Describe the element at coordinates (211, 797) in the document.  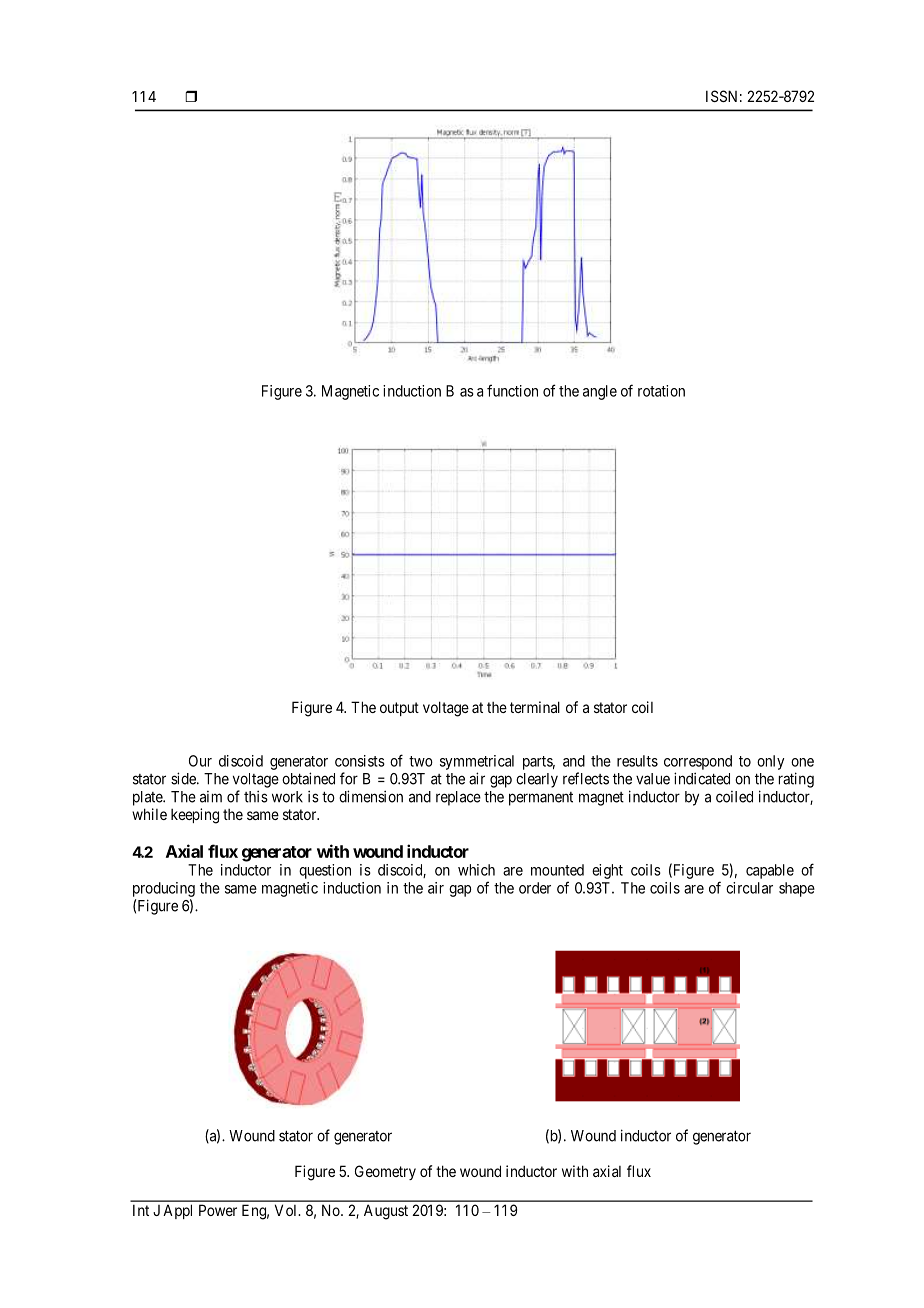
I see `aim` at that location.
